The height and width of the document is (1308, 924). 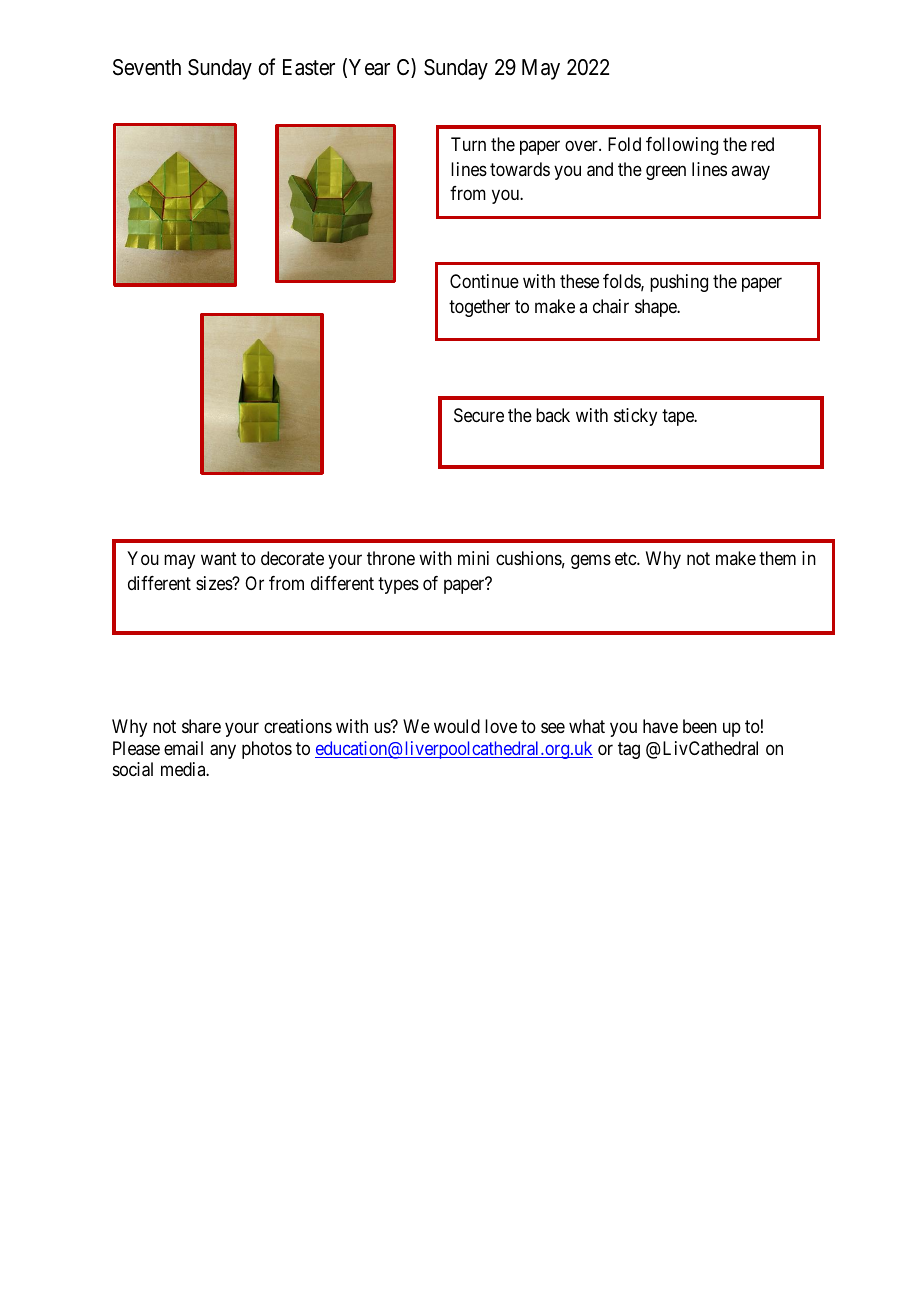 I want to click on Turn, so click(x=468, y=144).
